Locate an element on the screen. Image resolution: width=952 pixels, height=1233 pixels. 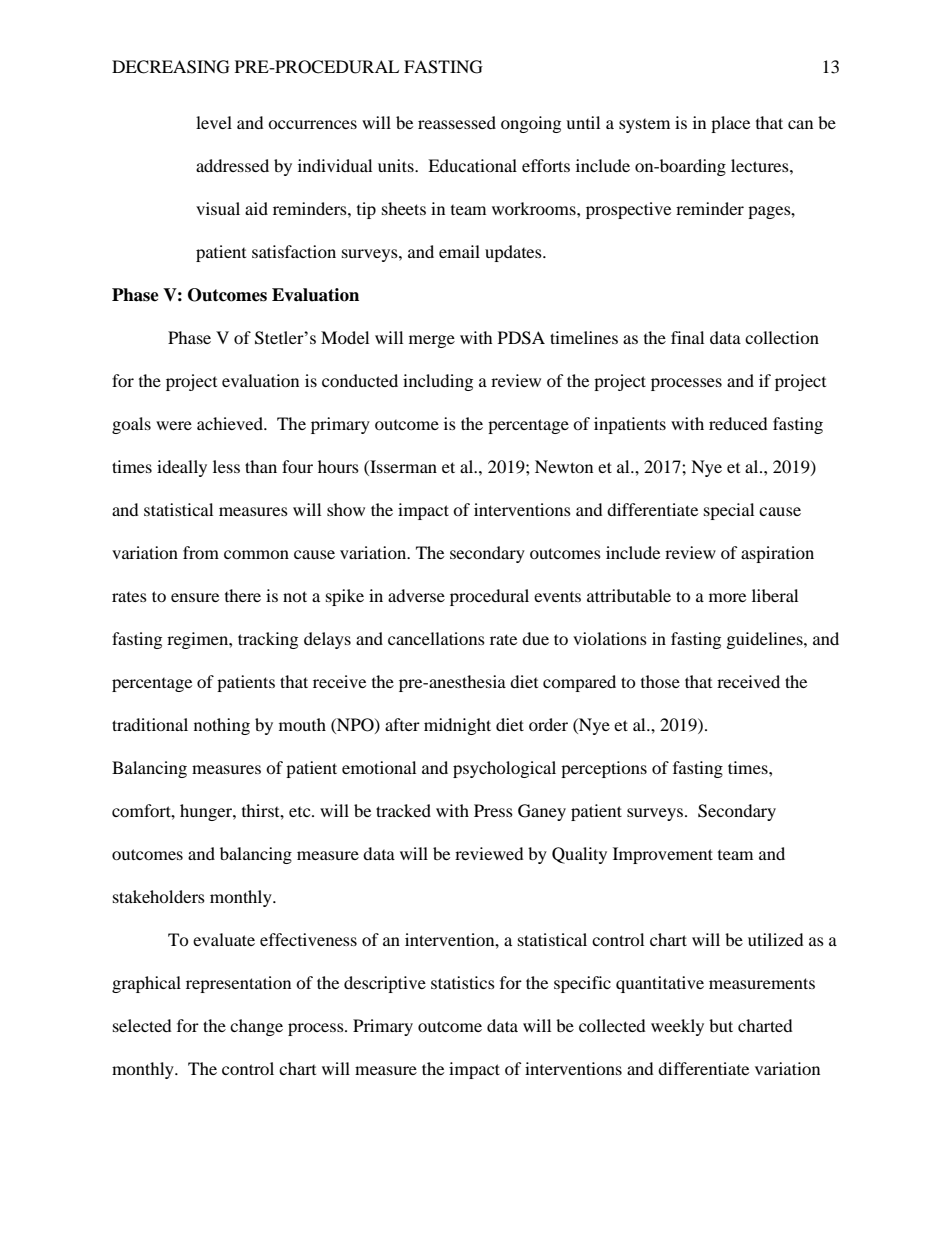
representation is located at coordinates (238, 984).
